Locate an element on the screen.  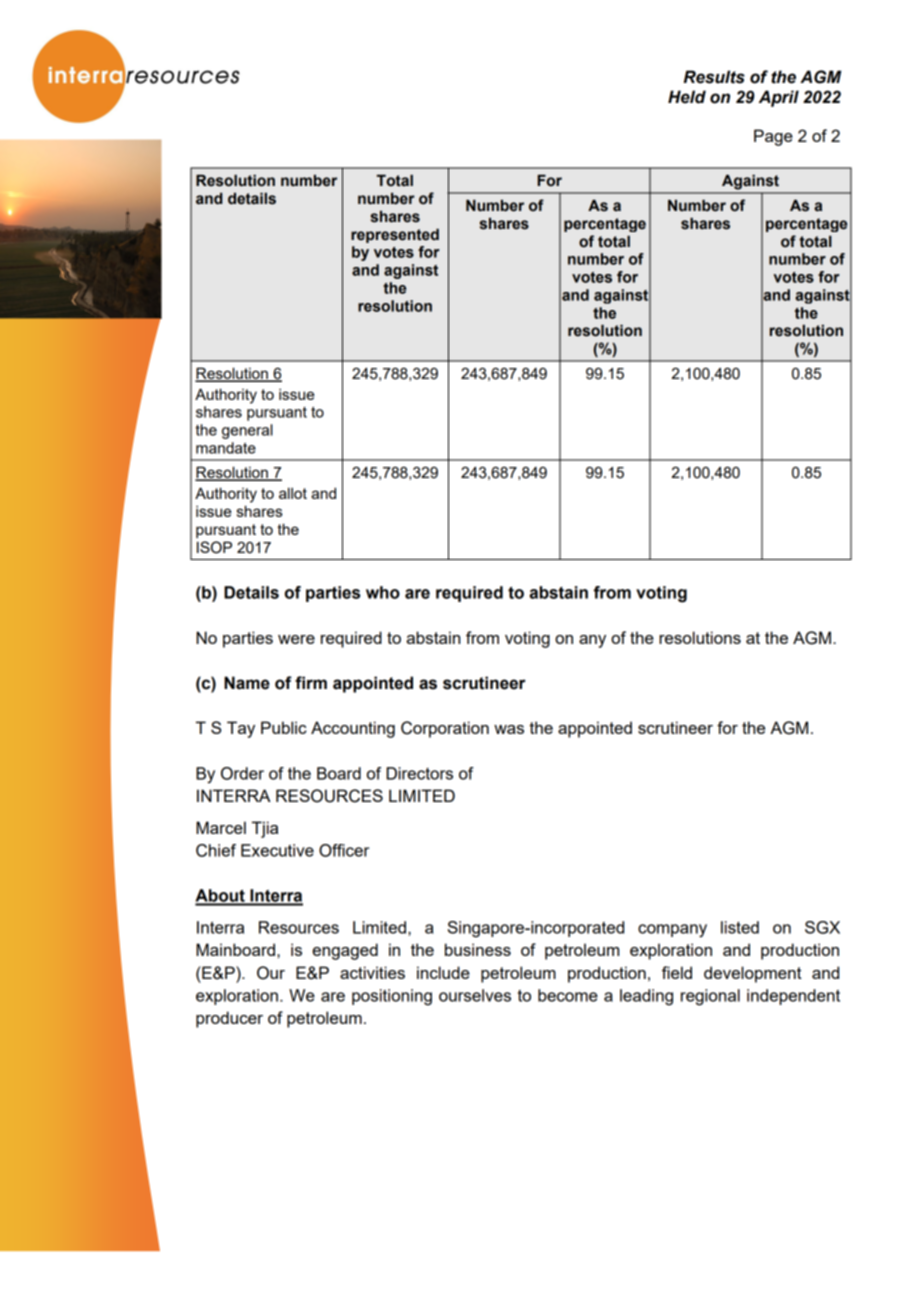
listed is located at coordinates (740, 927).
